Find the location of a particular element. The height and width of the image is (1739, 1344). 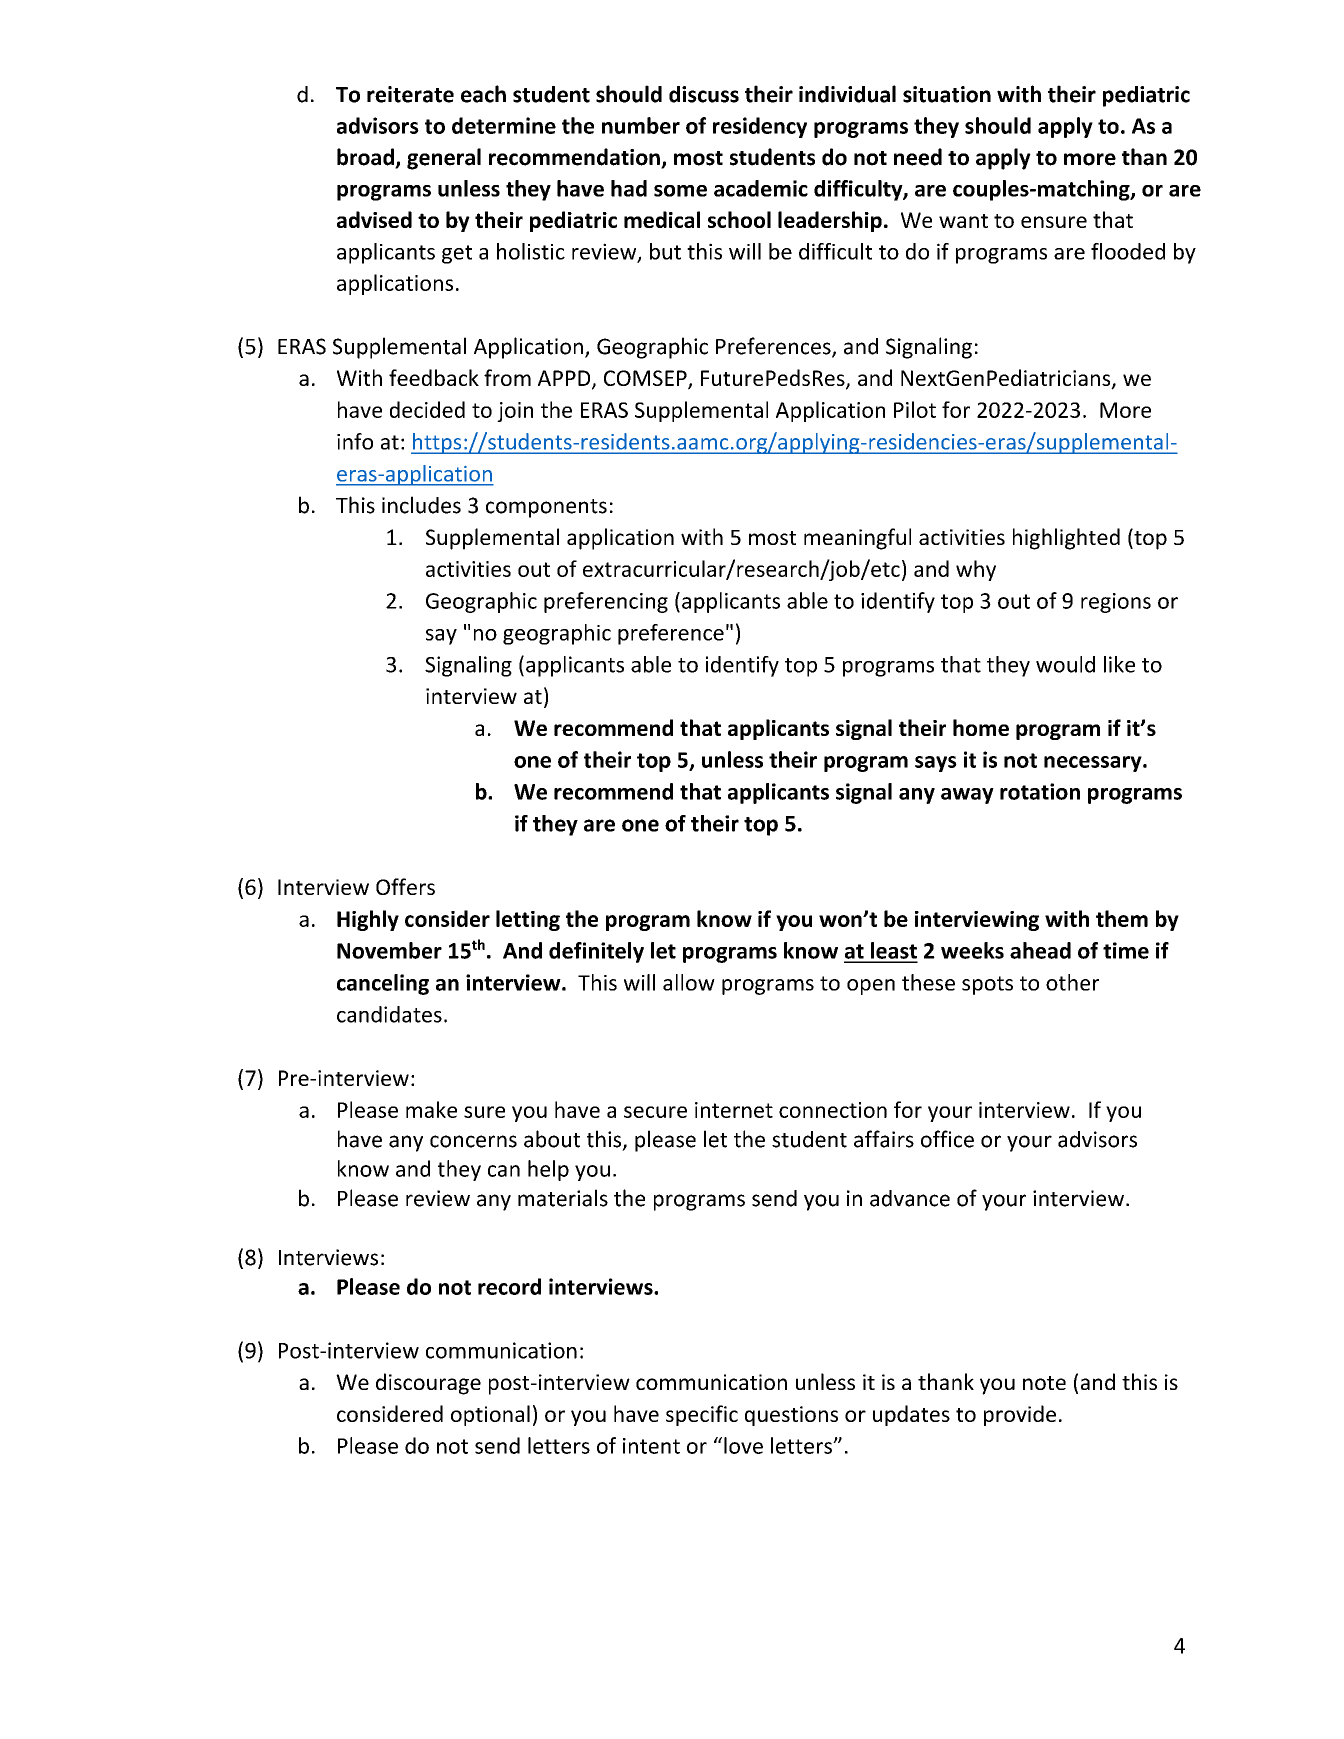

allow is located at coordinates (689, 982).
